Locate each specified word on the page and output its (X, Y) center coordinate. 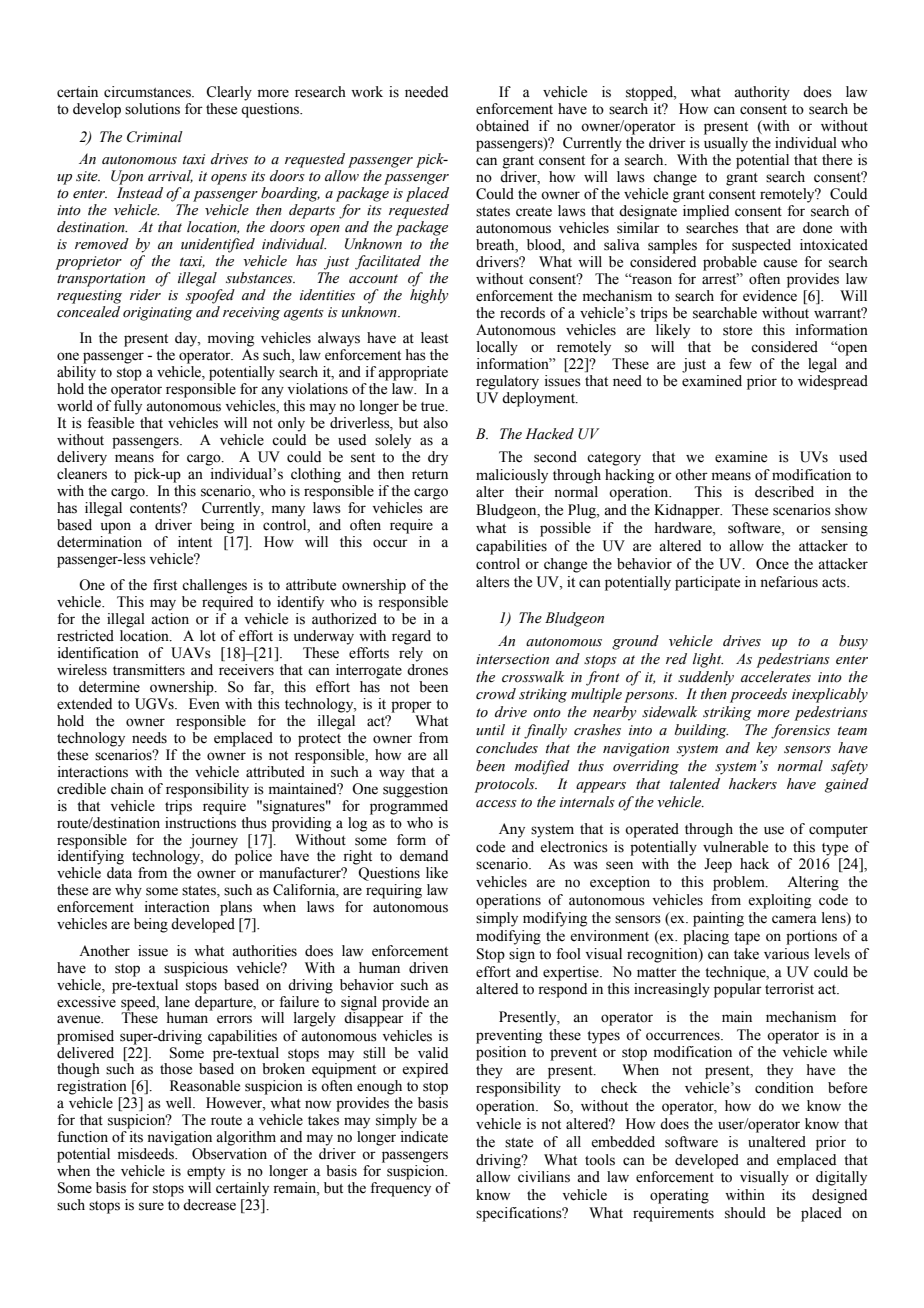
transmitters (149, 670)
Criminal (155, 137)
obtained (502, 126)
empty (206, 1173)
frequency (400, 1189)
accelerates (776, 677)
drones (427, 670)
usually (726, 144)
